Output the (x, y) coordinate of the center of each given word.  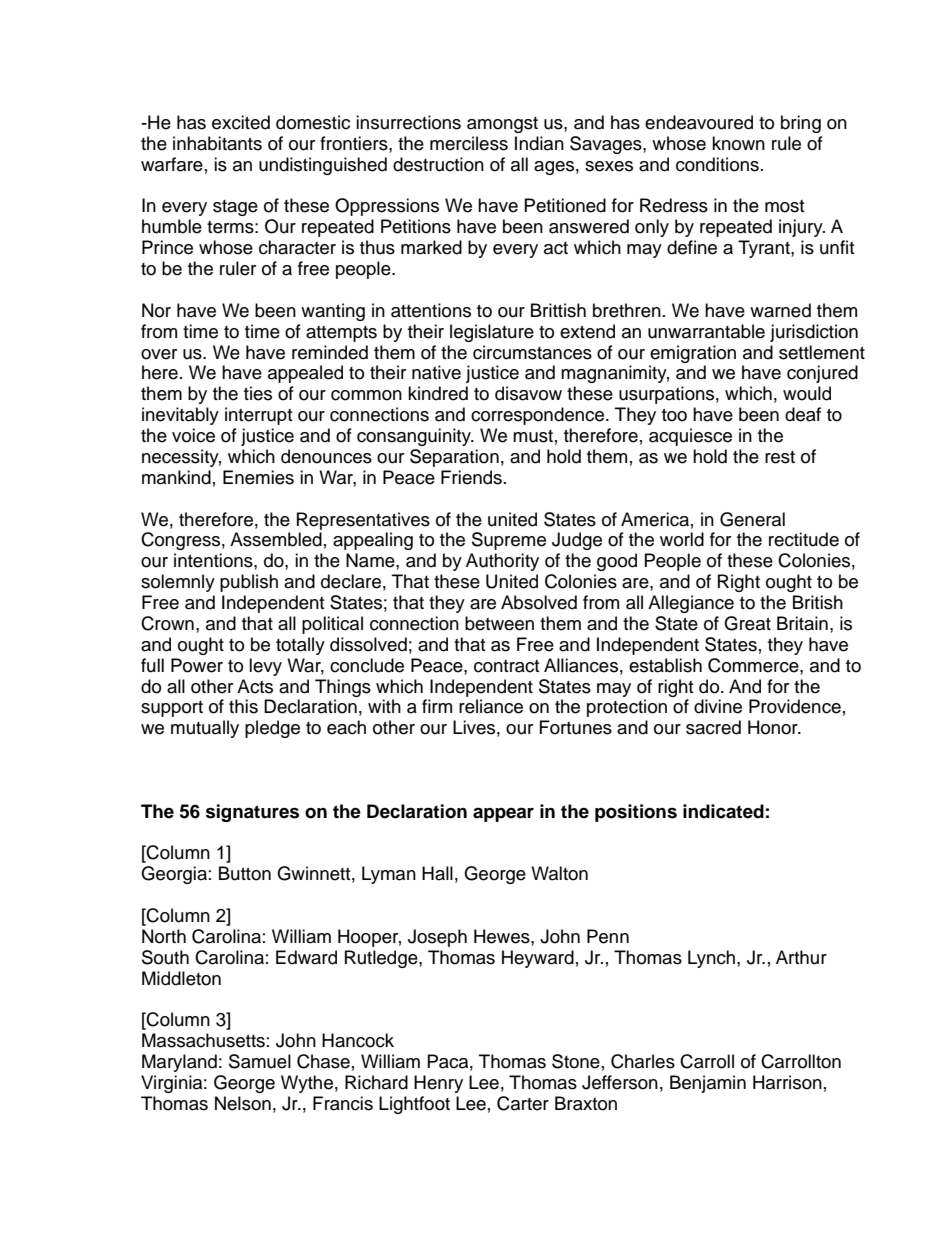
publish (249, 583)
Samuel (260, 1061)
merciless (469, 143)
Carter (523, 1103)
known (738, 143)
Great (747, 623)
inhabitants (217, 143)
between (499, 623)
